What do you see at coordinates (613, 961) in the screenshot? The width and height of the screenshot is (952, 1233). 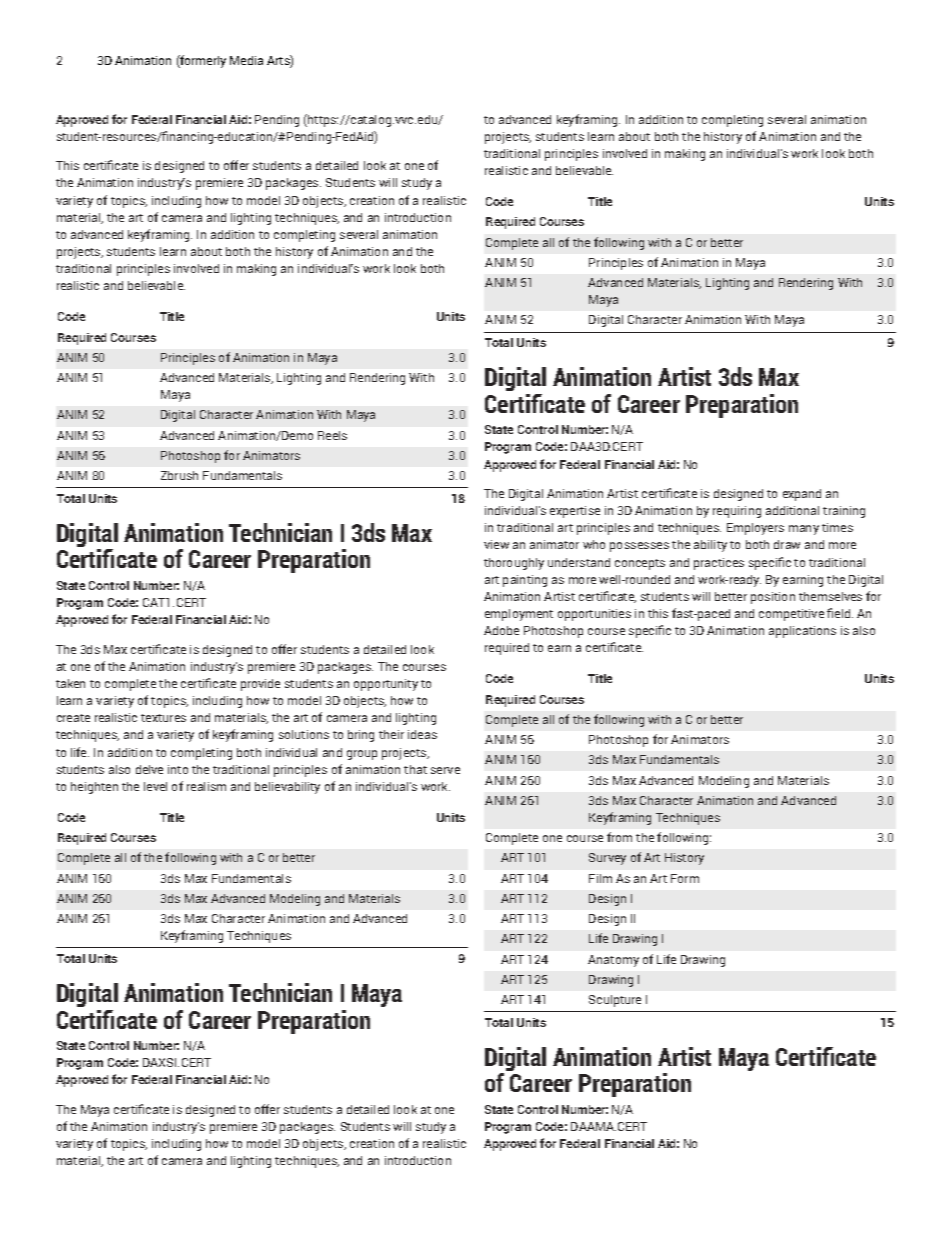 I see `Anatomy` at bounding box center [613, 961].
